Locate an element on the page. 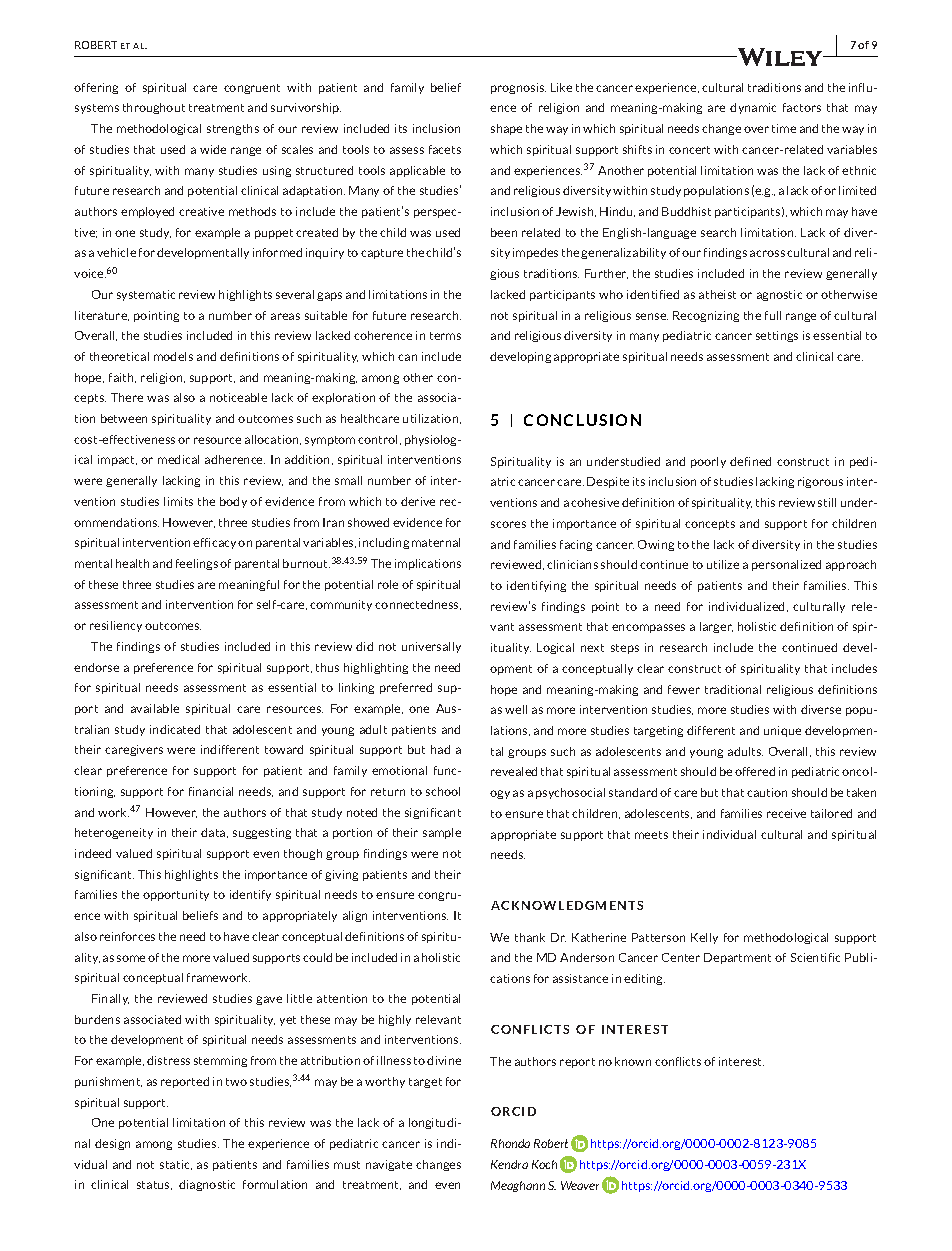 The height and width of the document is (1251, 952). receive is located at coordinates (786, 813).
